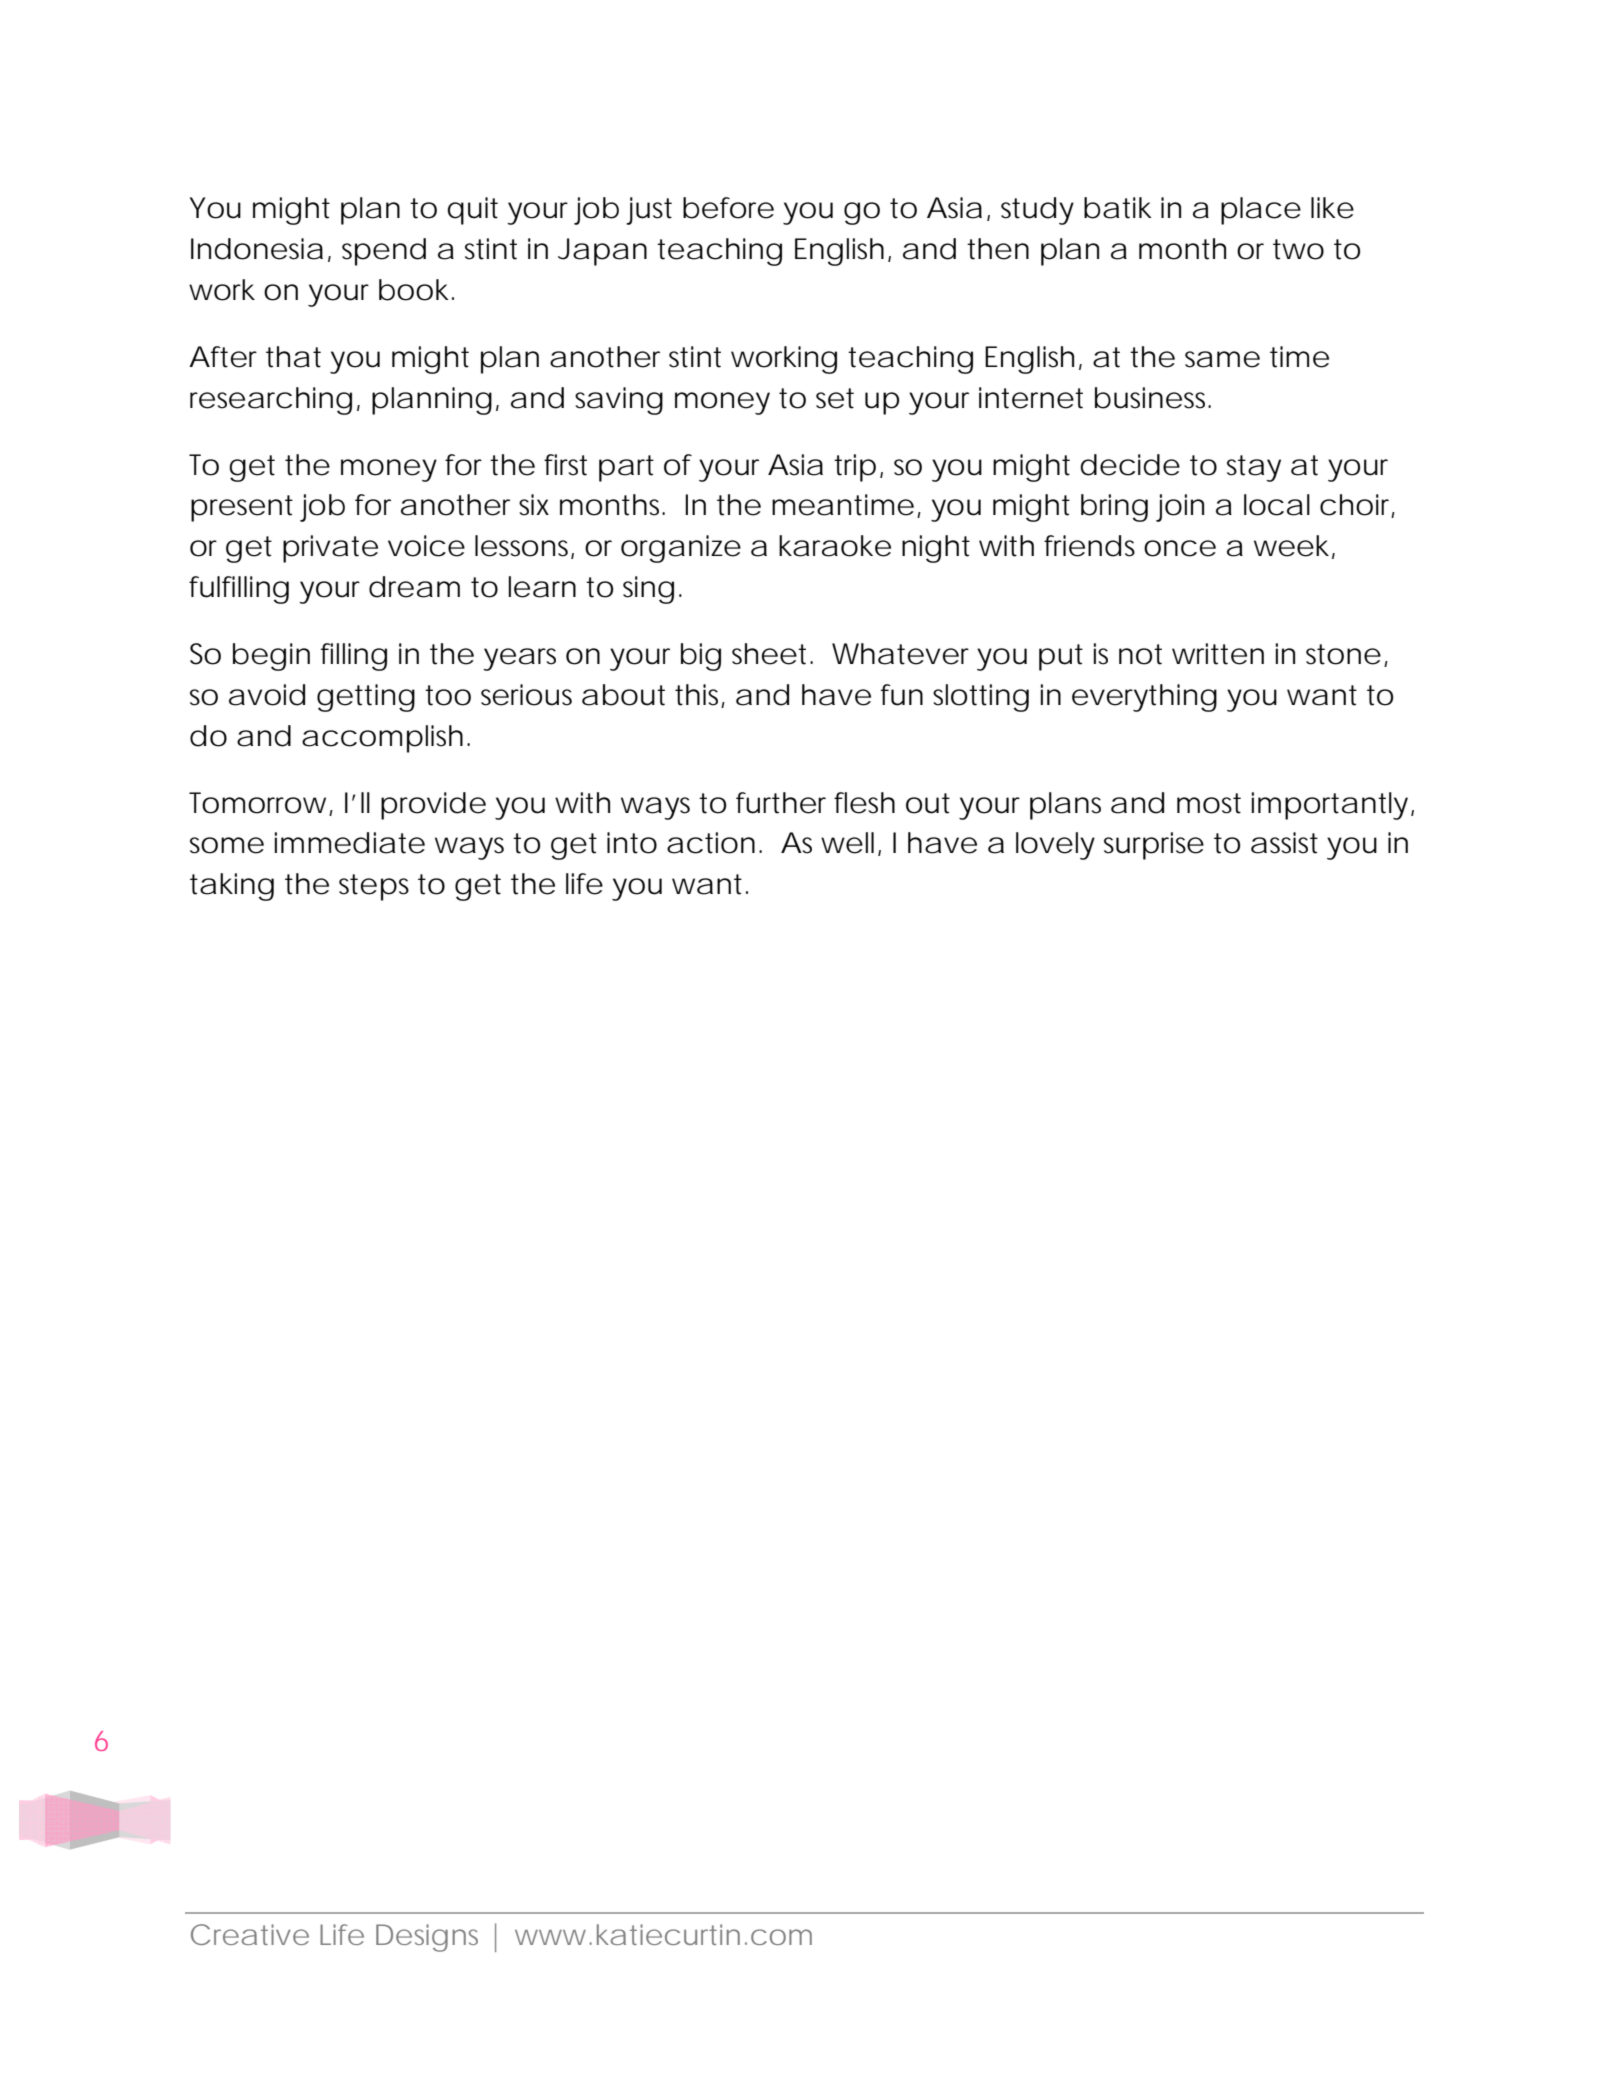 The height and width of the screenshot is (2082, 1609). Describe the element at coordinates (374, 887) in the screenshot. I see `steps` at that location.
